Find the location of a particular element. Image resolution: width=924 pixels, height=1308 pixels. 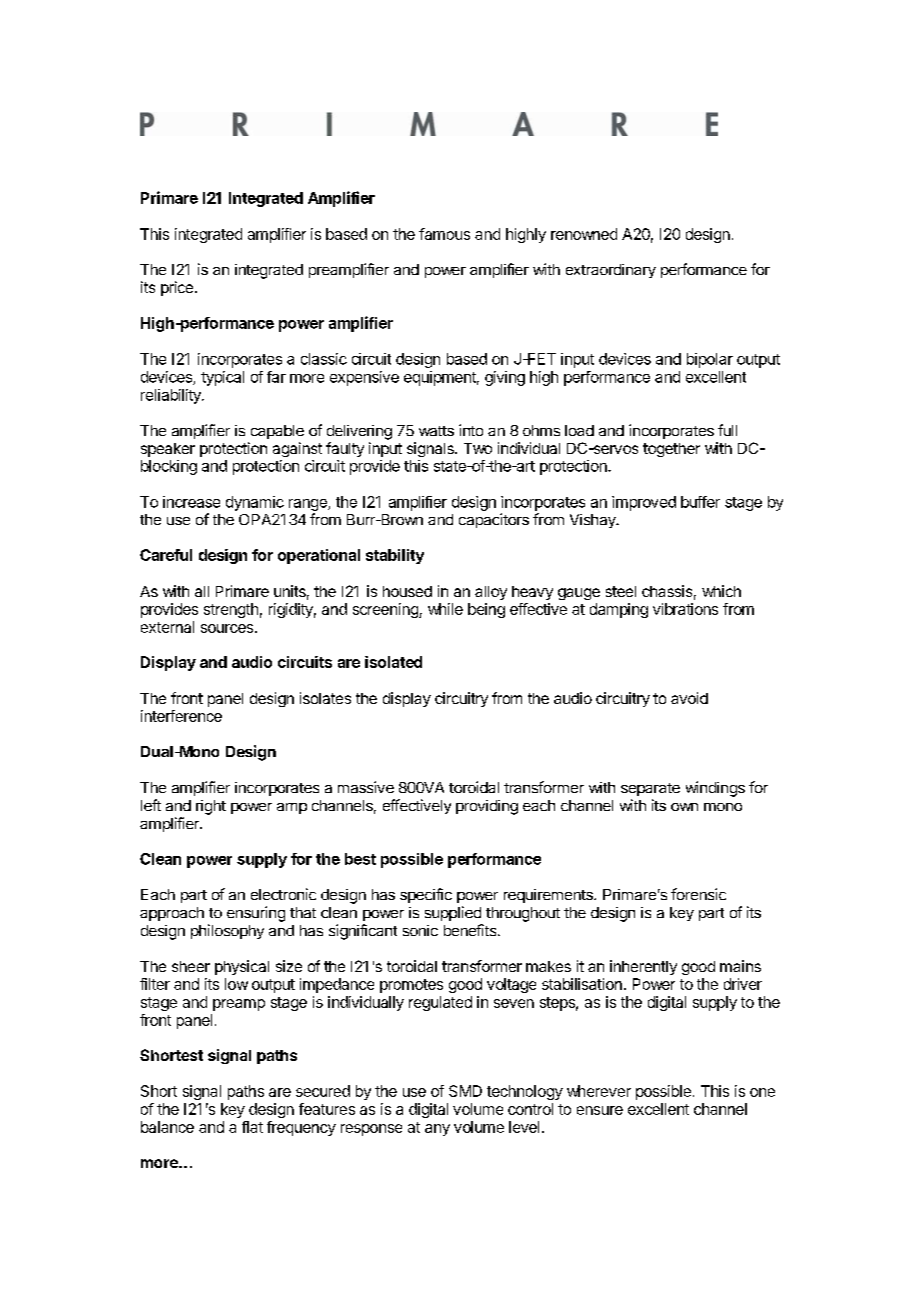

supplied is located at coordinates (453, 913).
